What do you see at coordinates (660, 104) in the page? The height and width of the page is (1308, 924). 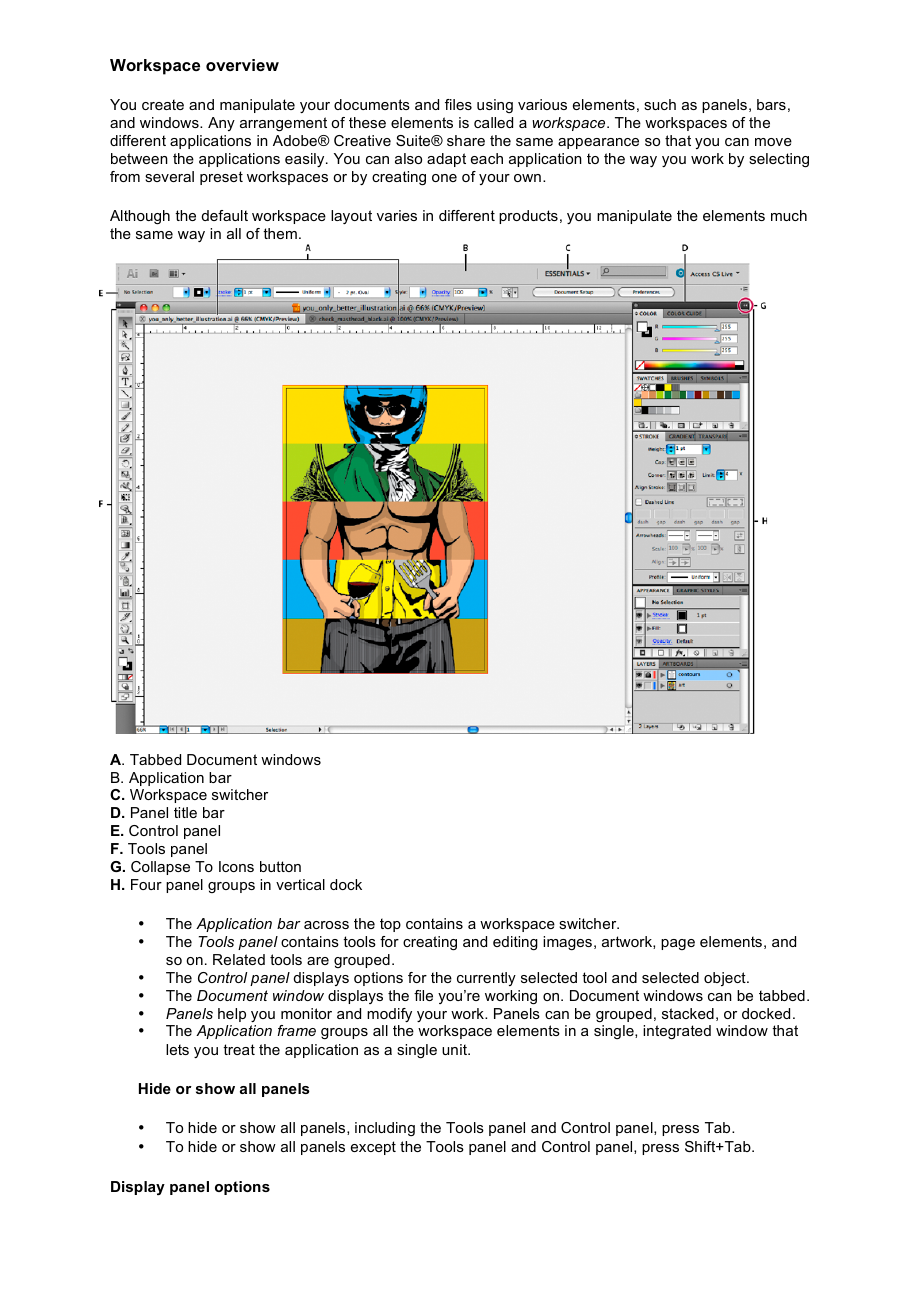 I see `such` at bounding box center [660, 104].
